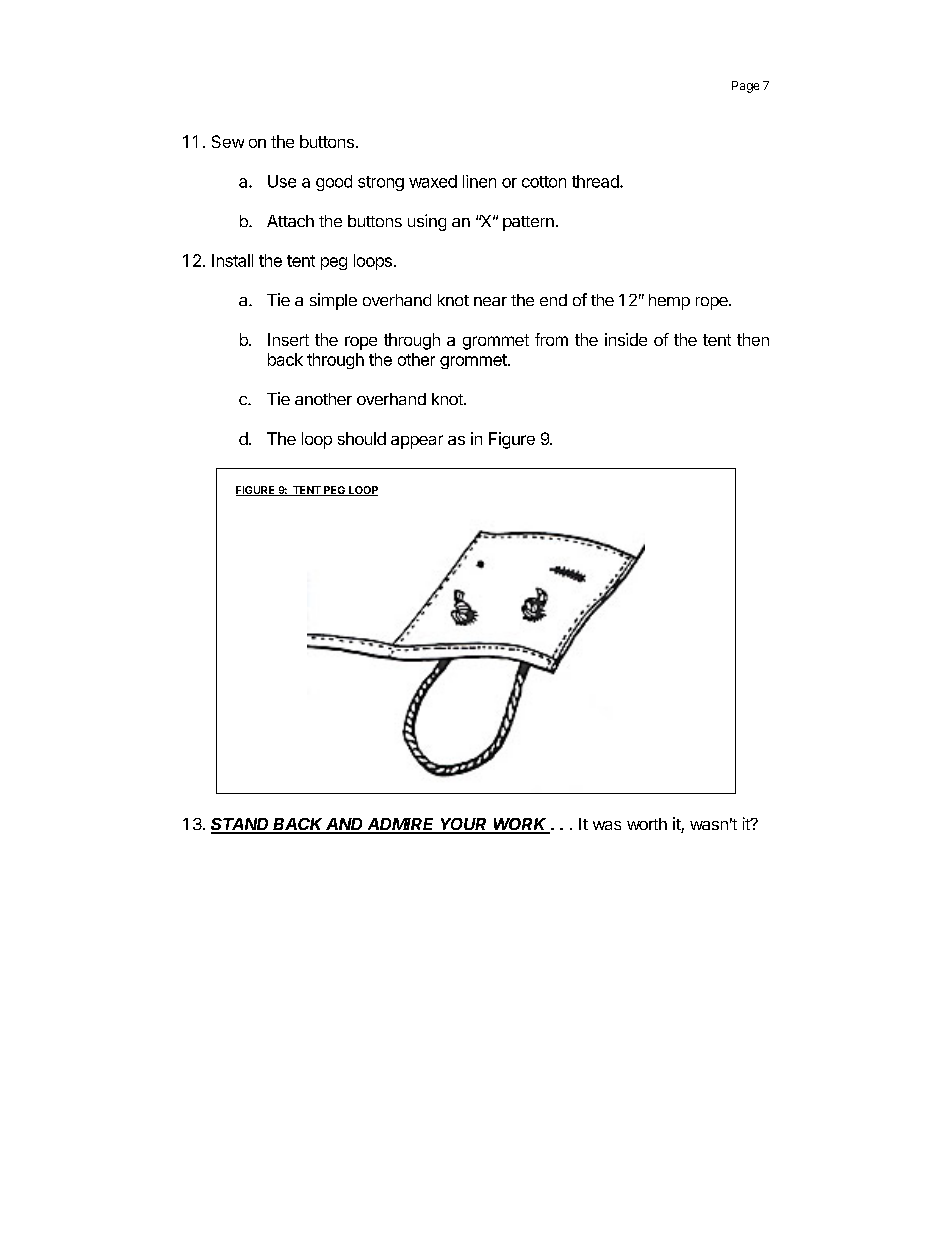  I want to click on appear, so click(417, 442).
